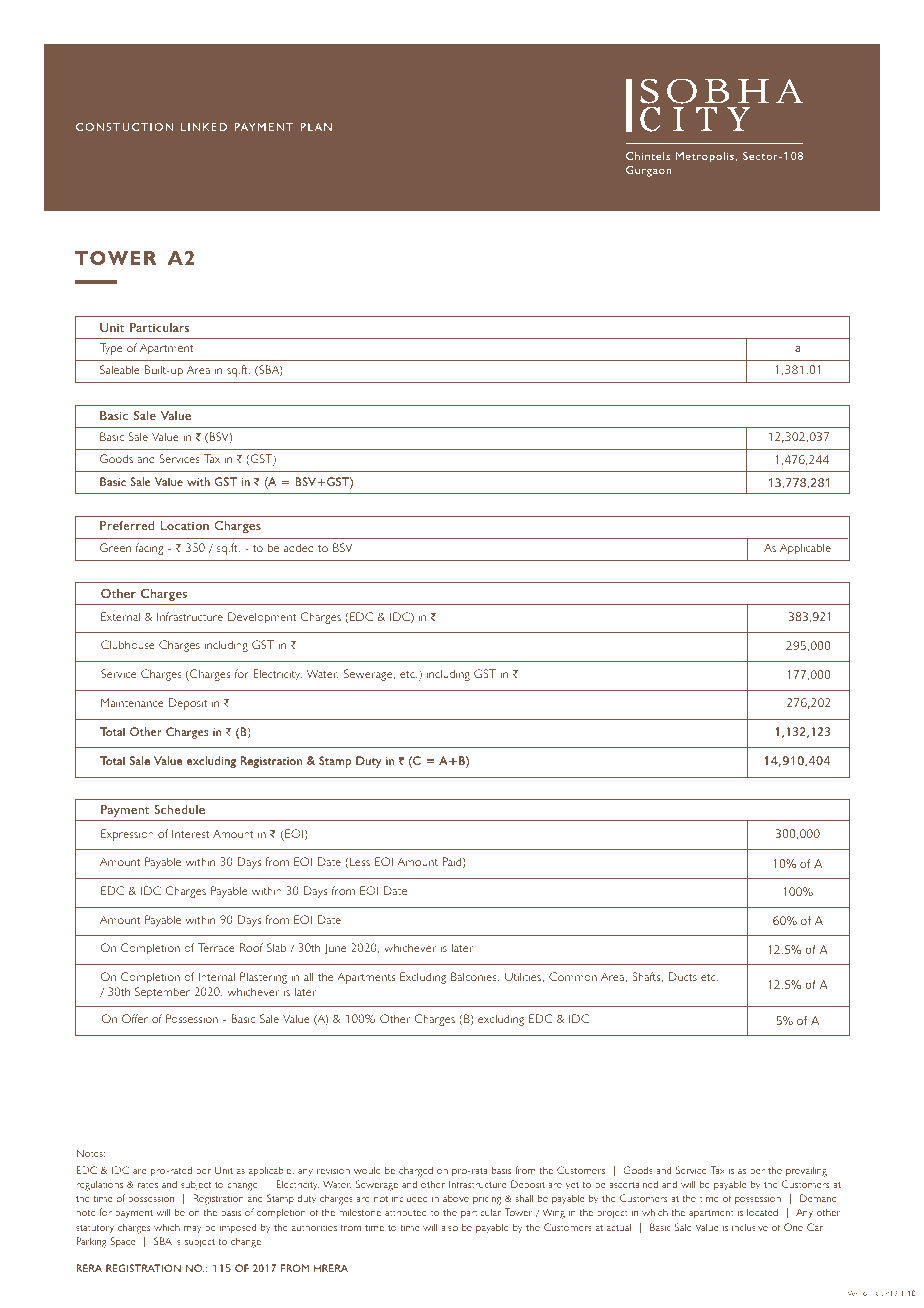 This screenshot has height=1308, width=924. Describe the element at coordinates (648, 171) in the screenshot. I see `Gurgaon` at that location.
